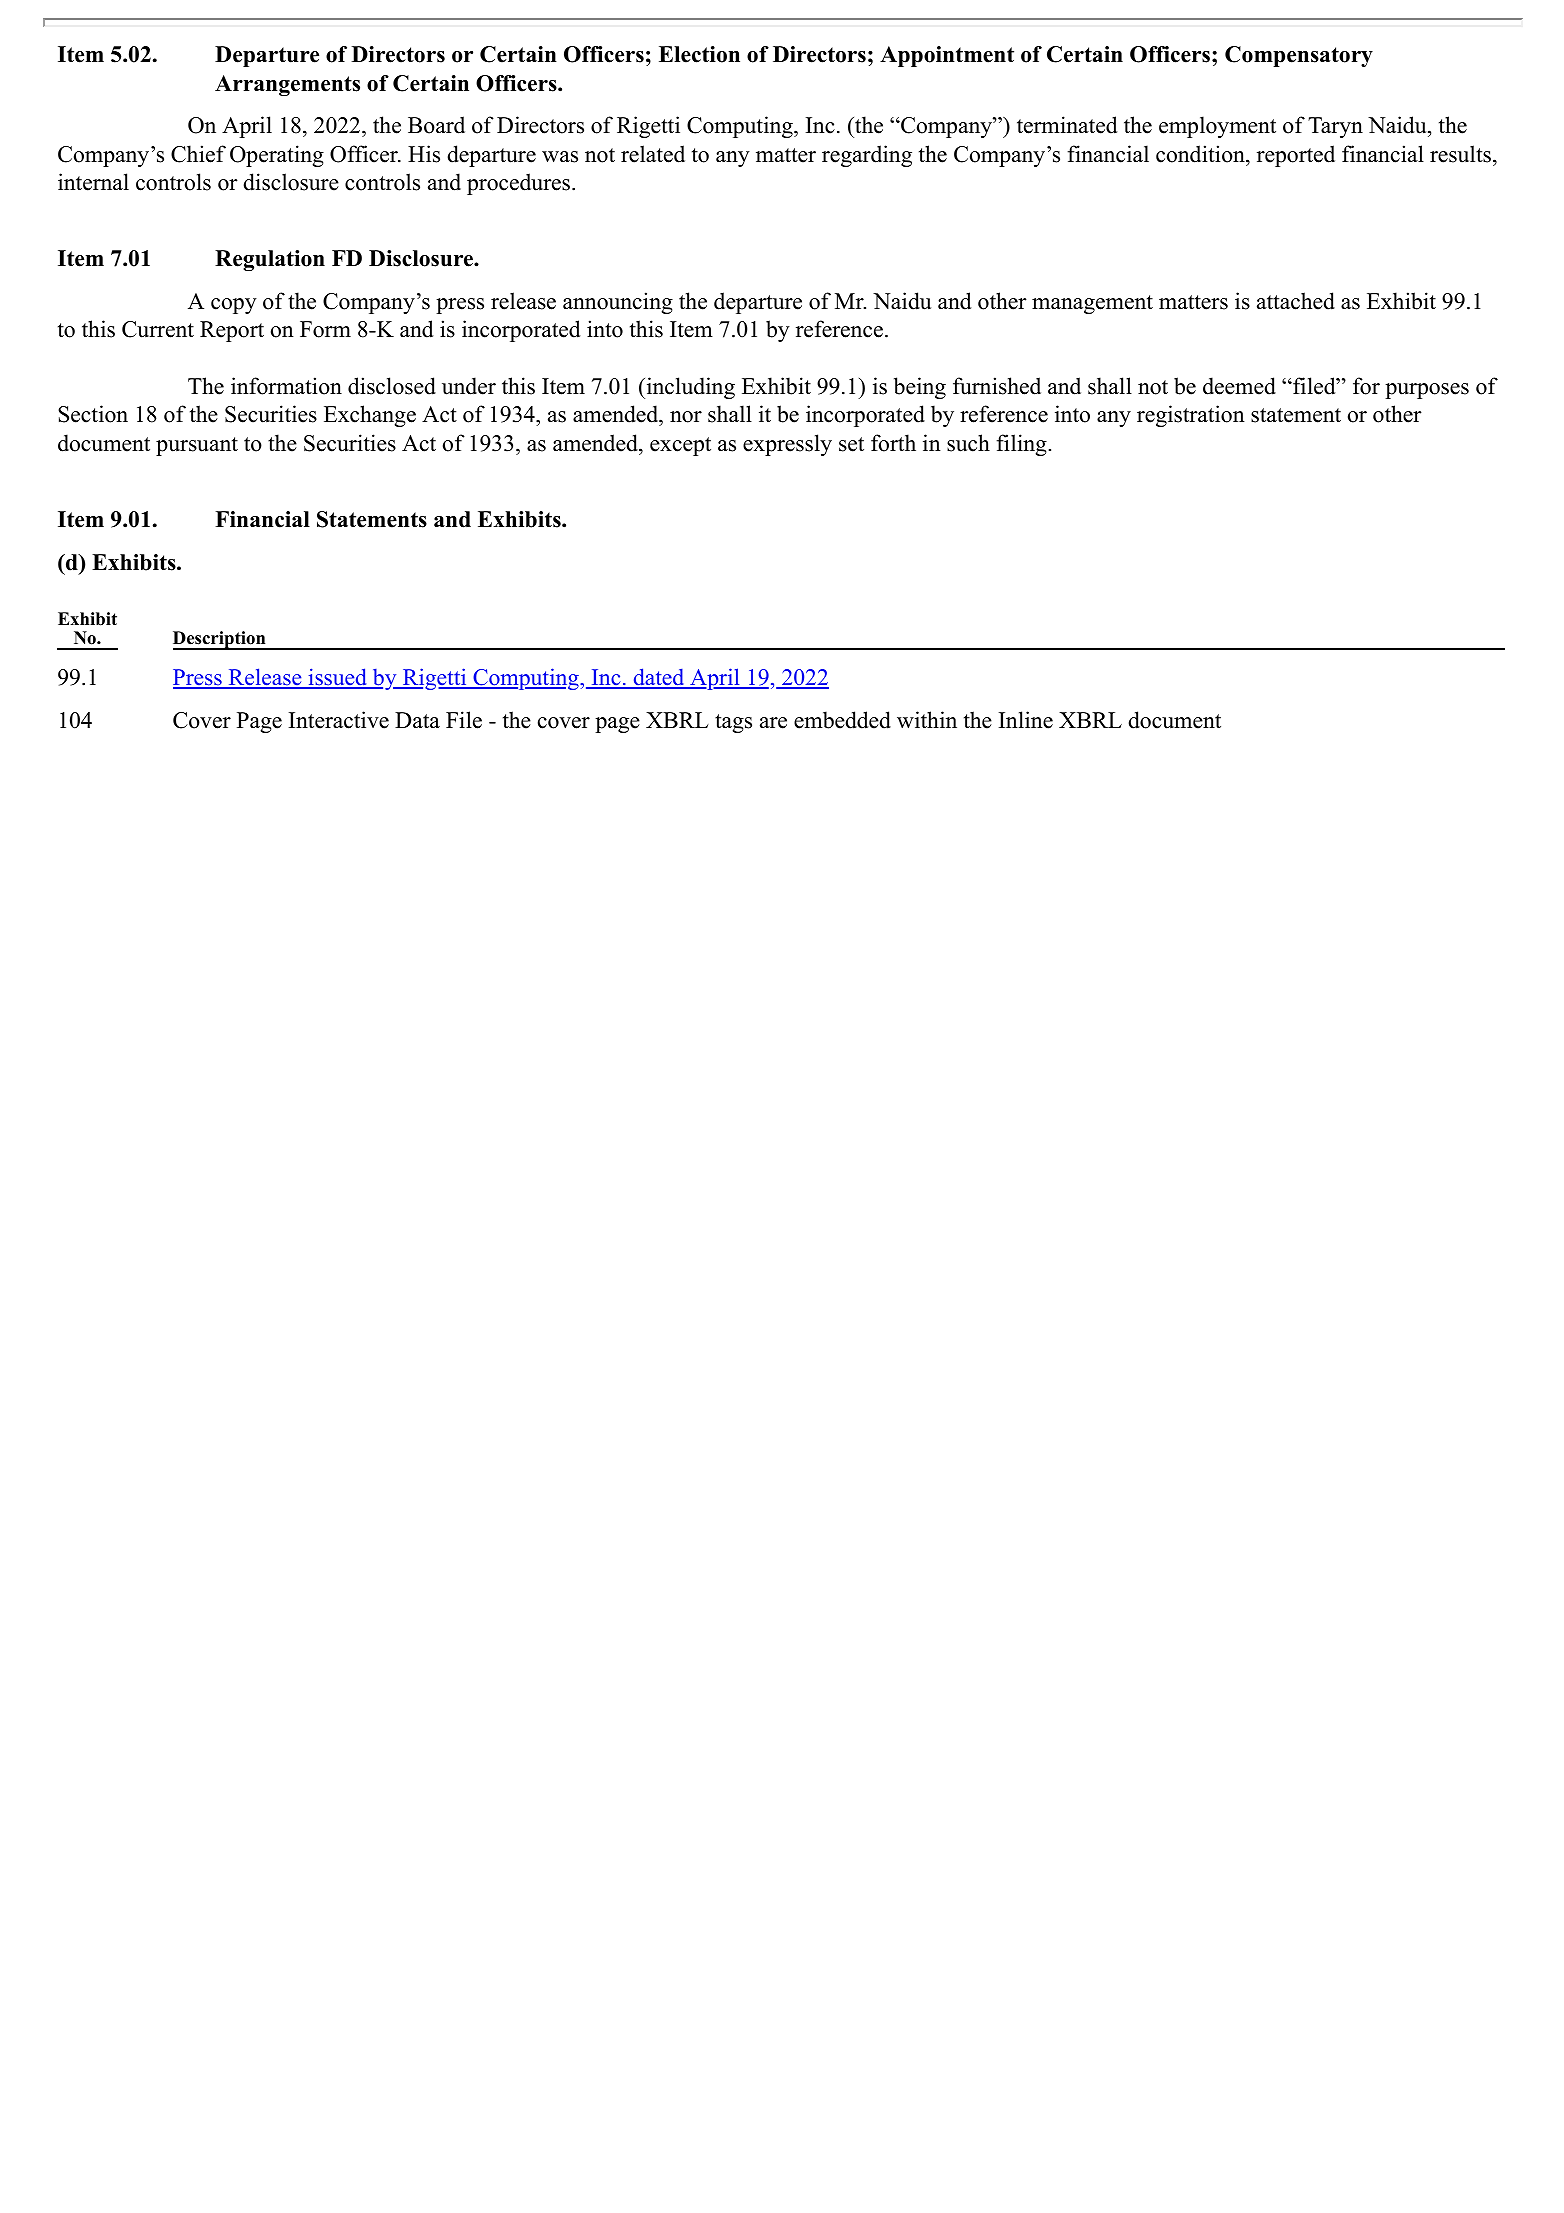 The height and width of the page is (2213, 1564). What do you see at coordinates (339, 720) in the page?
I see `Interactive` at bounding box center [339, 720].
